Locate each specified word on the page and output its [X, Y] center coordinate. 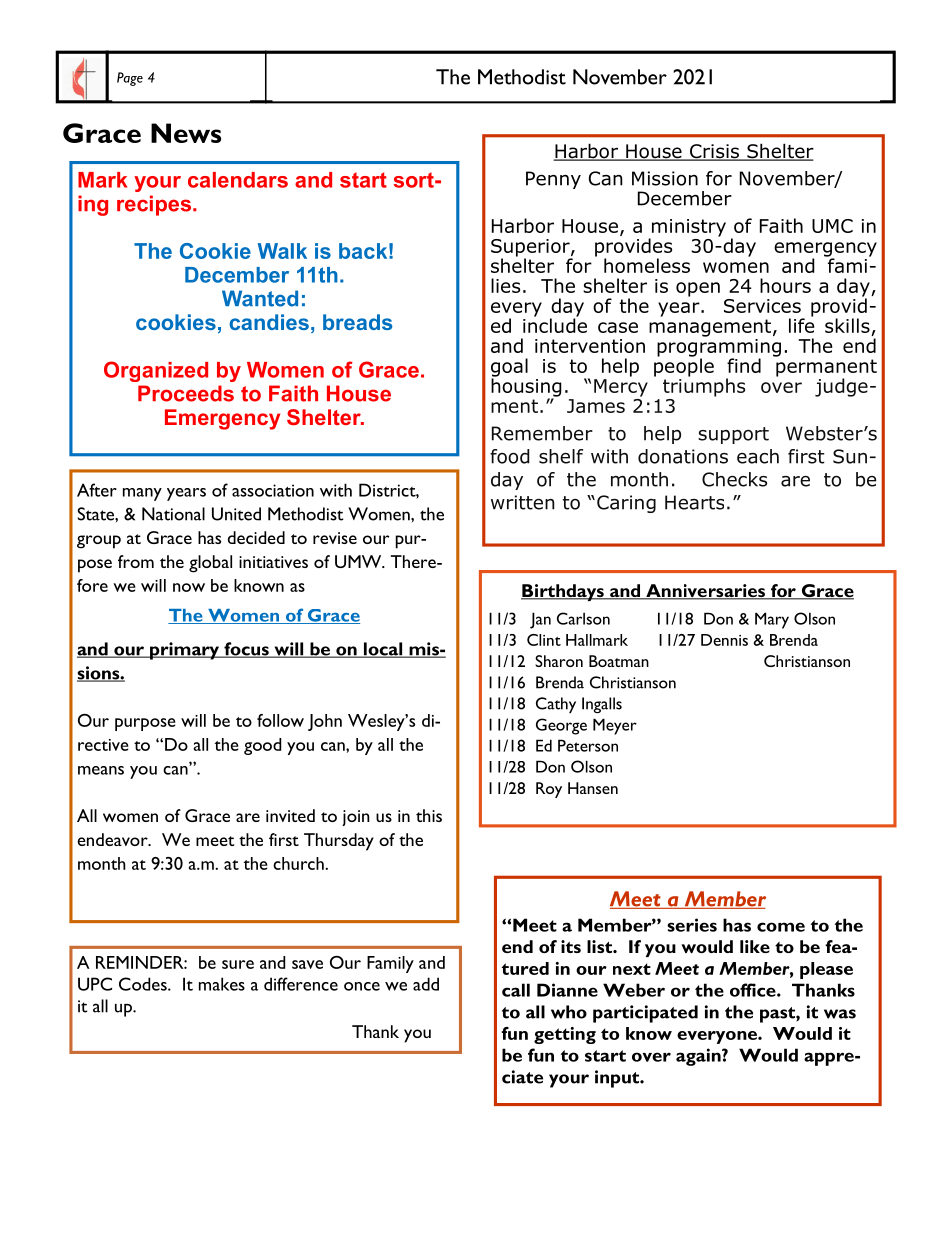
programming [719, 347]
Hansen [593, 788]
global [210, 564]
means [101, 770]
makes [222, 984]
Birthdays [563, 592]
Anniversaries [705, 592]
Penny [553, 180]
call [516, 990]
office [754, 990]
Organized [156, 371]
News [186, 133]
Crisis [714, 152]
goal [509, 368]
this [429, 815]
